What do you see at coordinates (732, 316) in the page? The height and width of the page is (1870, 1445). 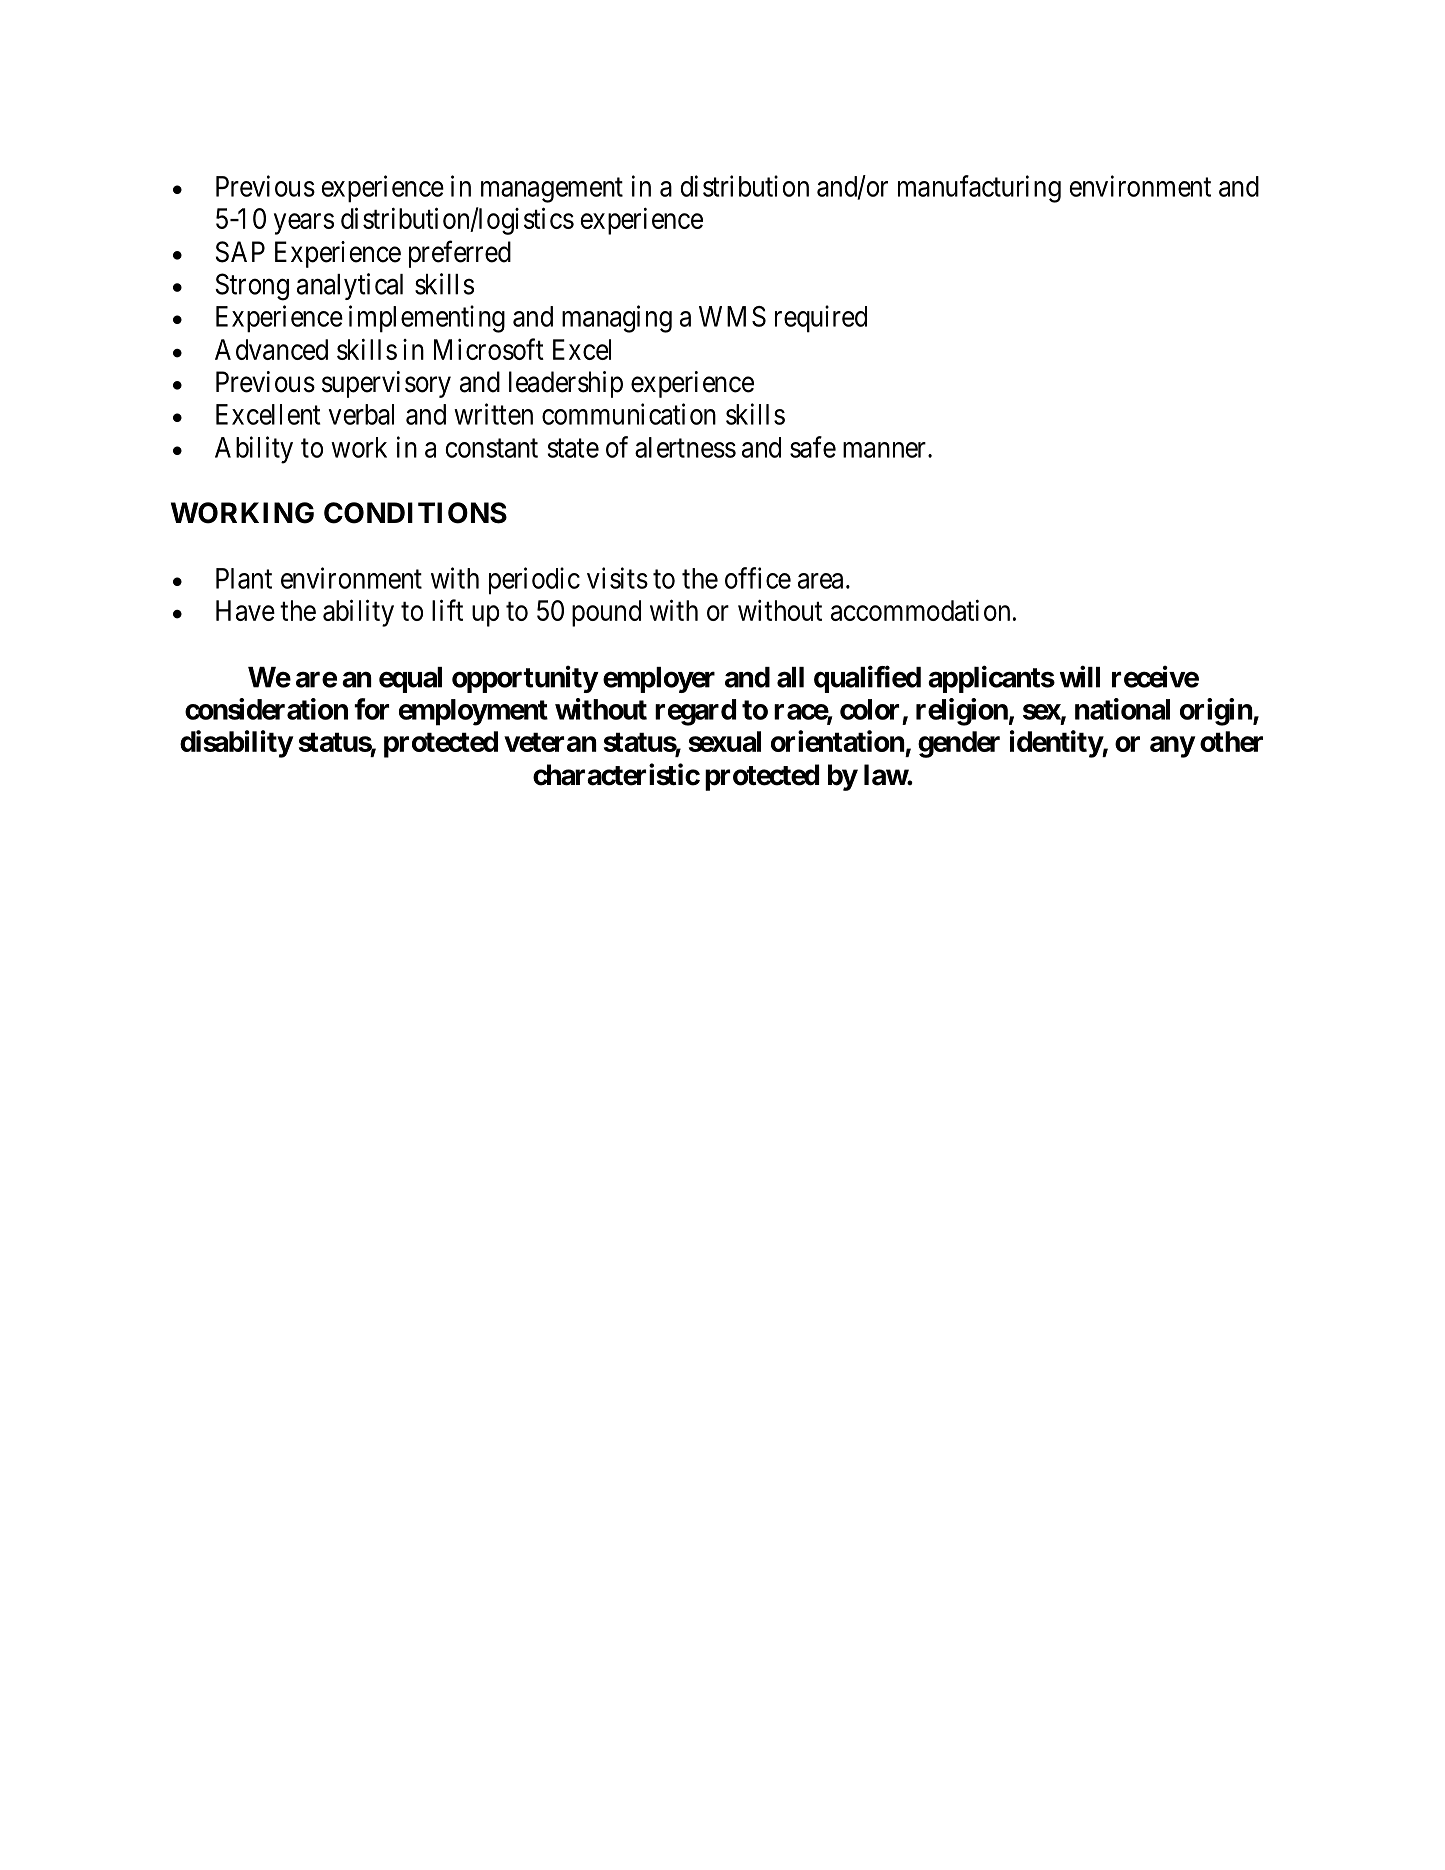 I see `WMS` at bounding box center [732, 316].
